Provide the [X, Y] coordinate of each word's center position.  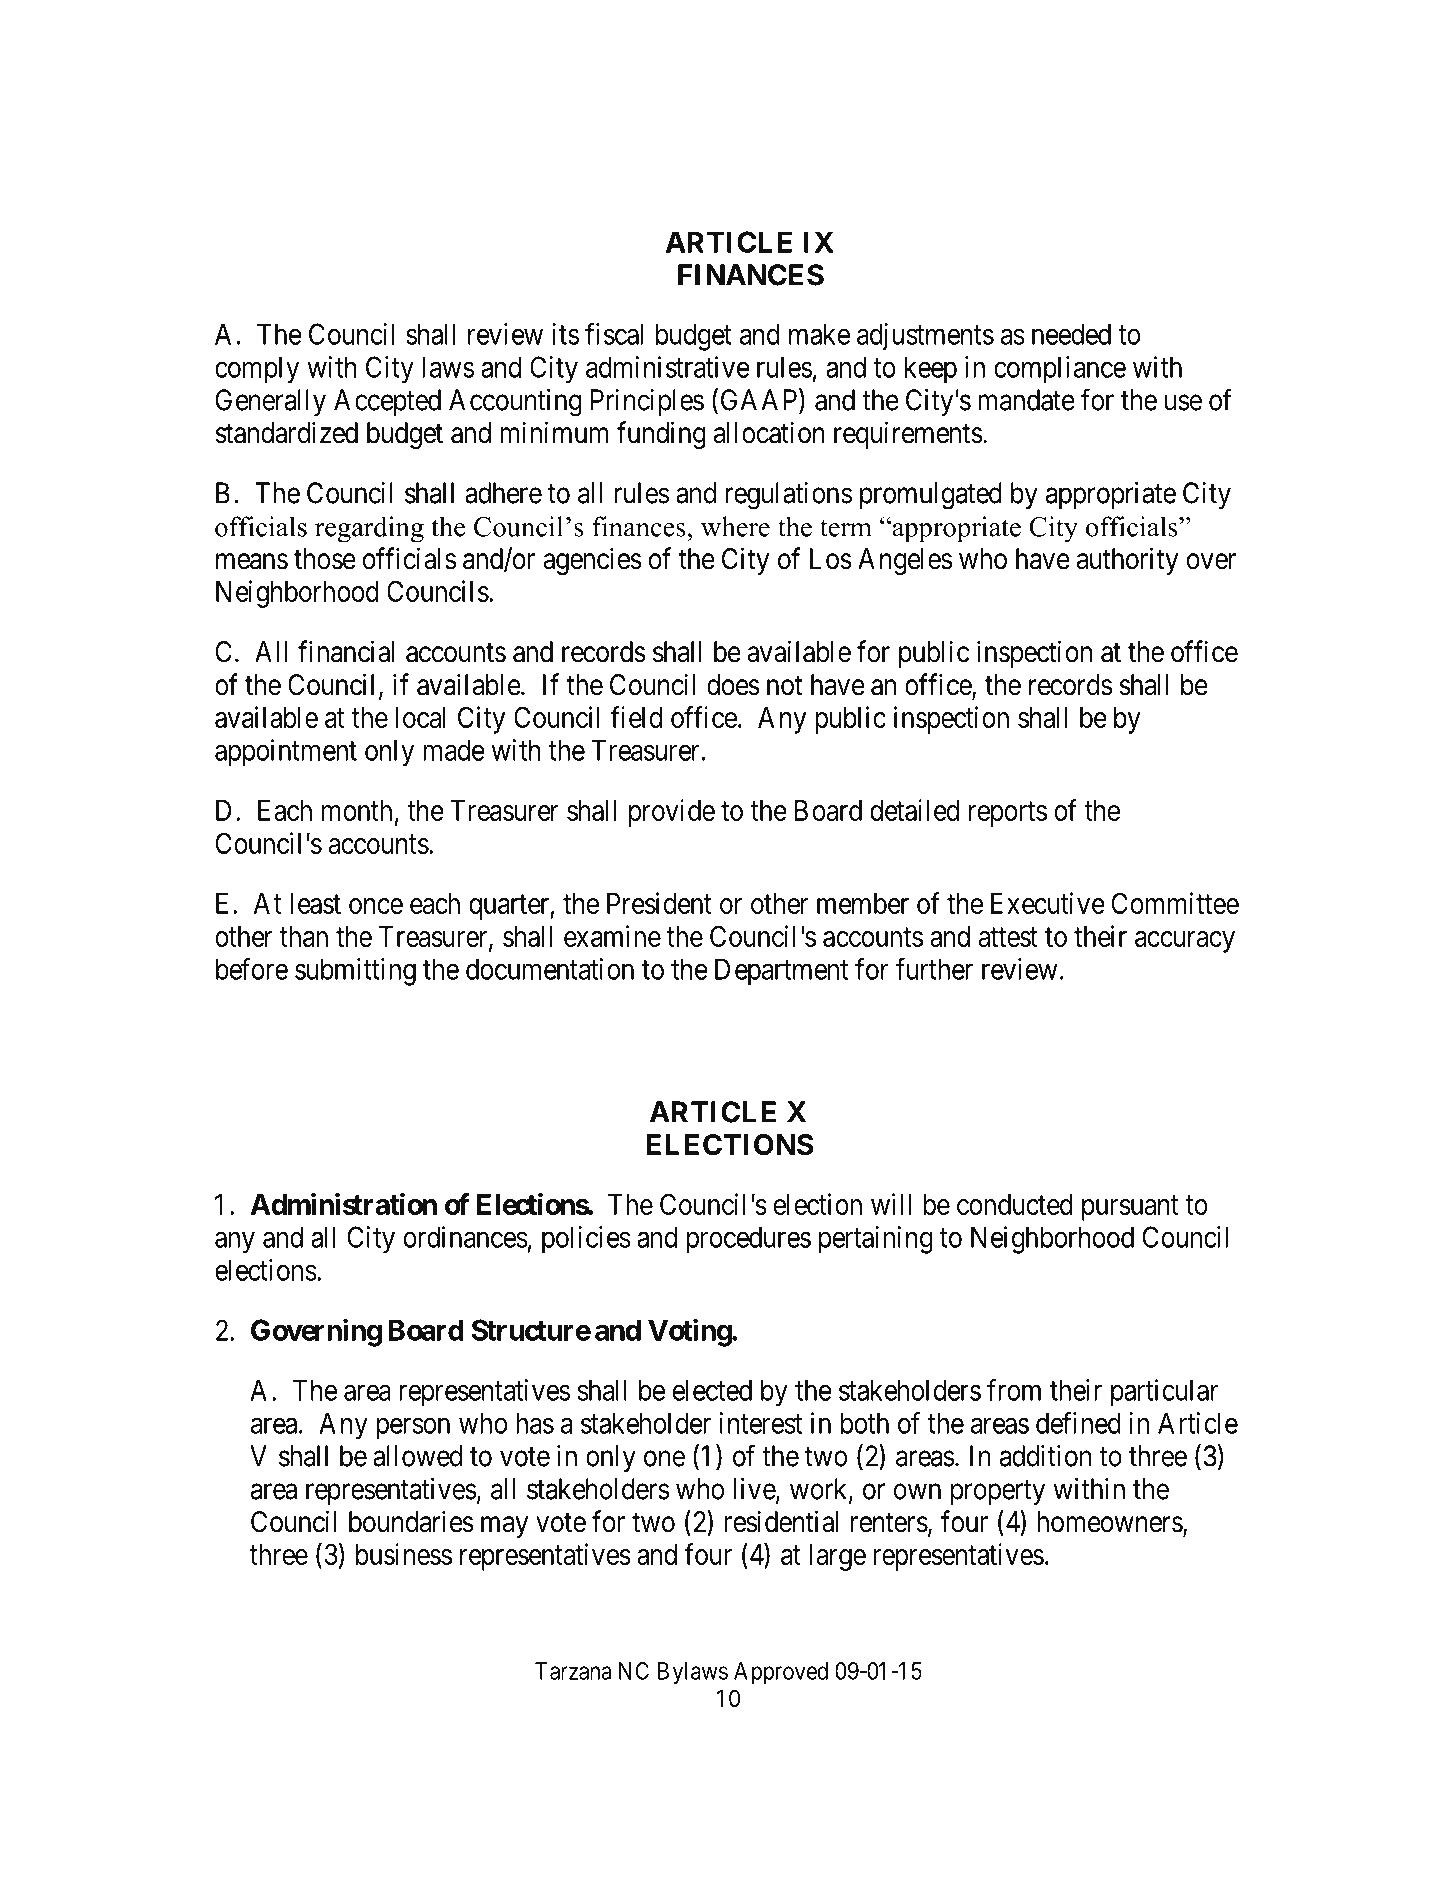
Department [781, 972]
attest [1008, 937]
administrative [668, 367]
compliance [1060, 370]
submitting [355, 972]
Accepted [387, 402]
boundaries [411, 1521]
